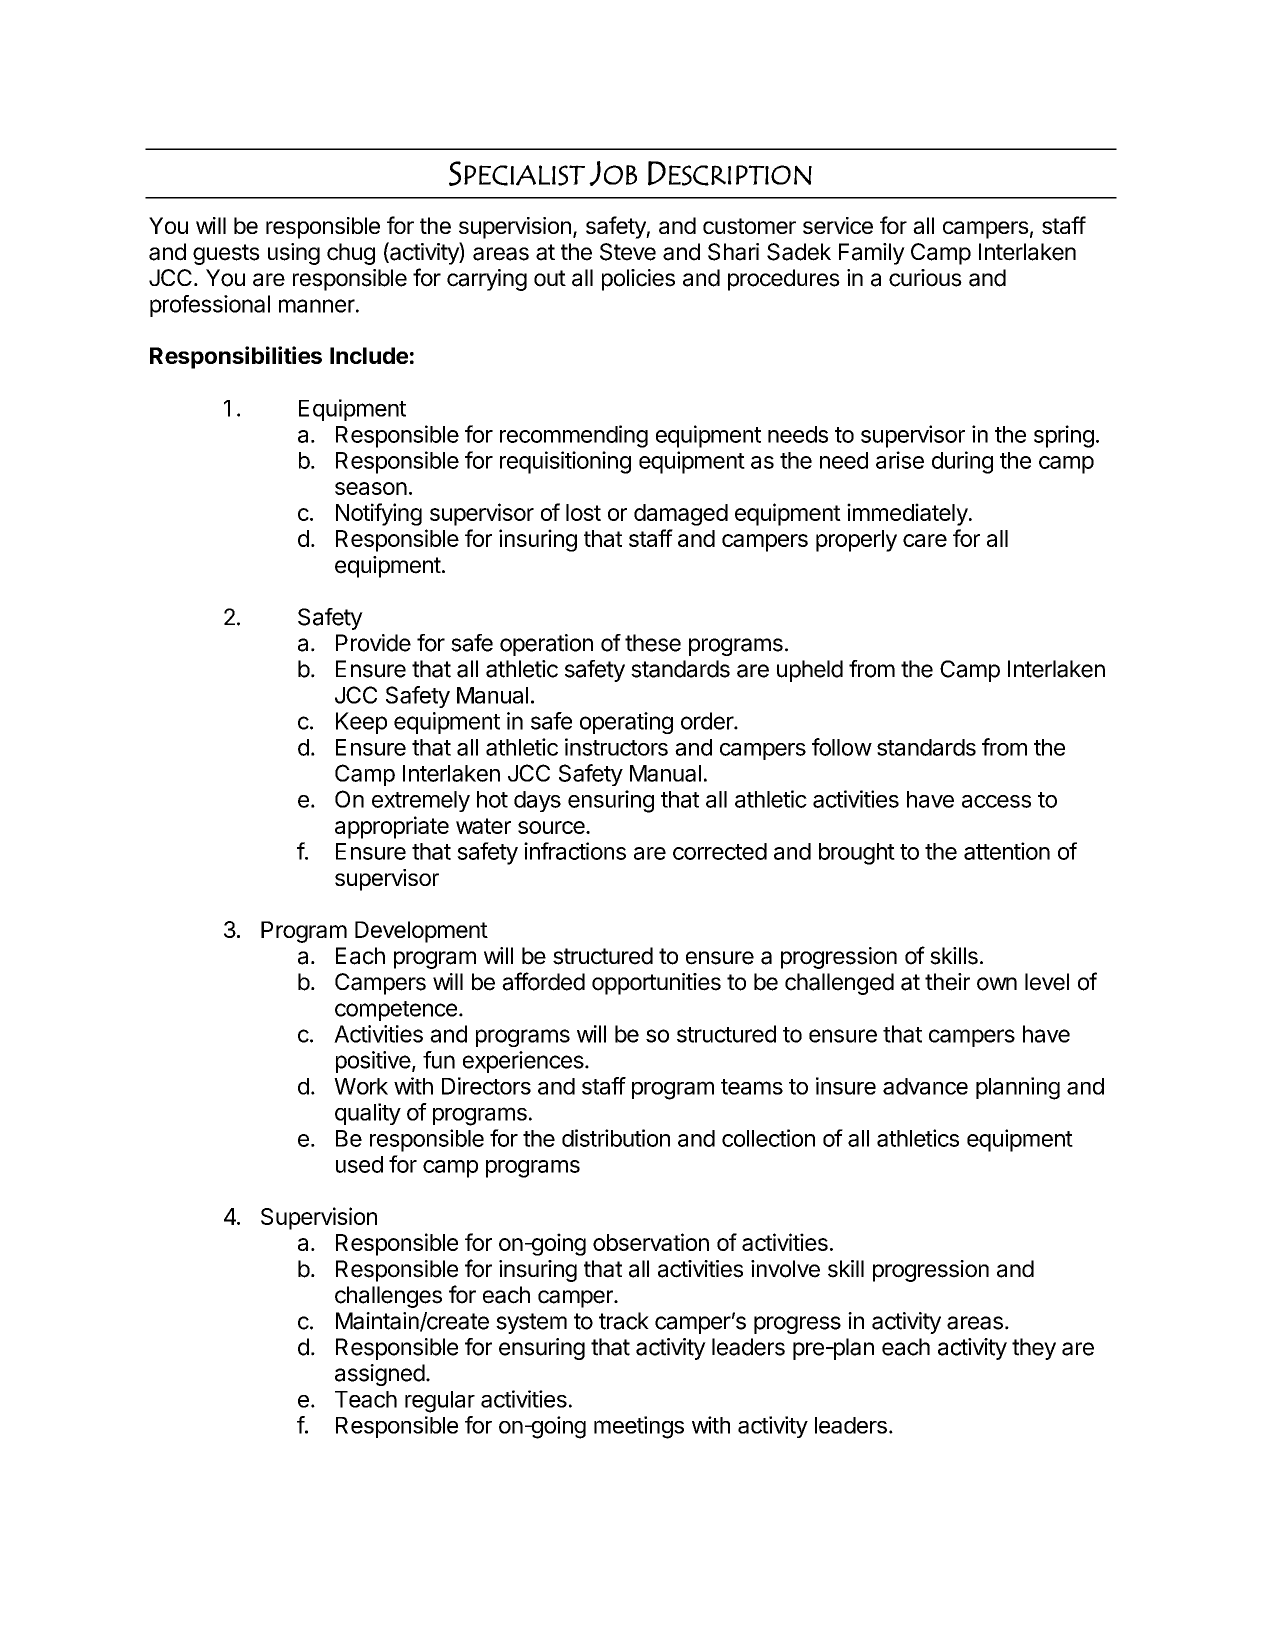 The height and width of the screenshot is (1633, 1262). What do you see at coordinates (925, 278) in the screenshot?
I see `curious` at bounding box center [925, 278].
